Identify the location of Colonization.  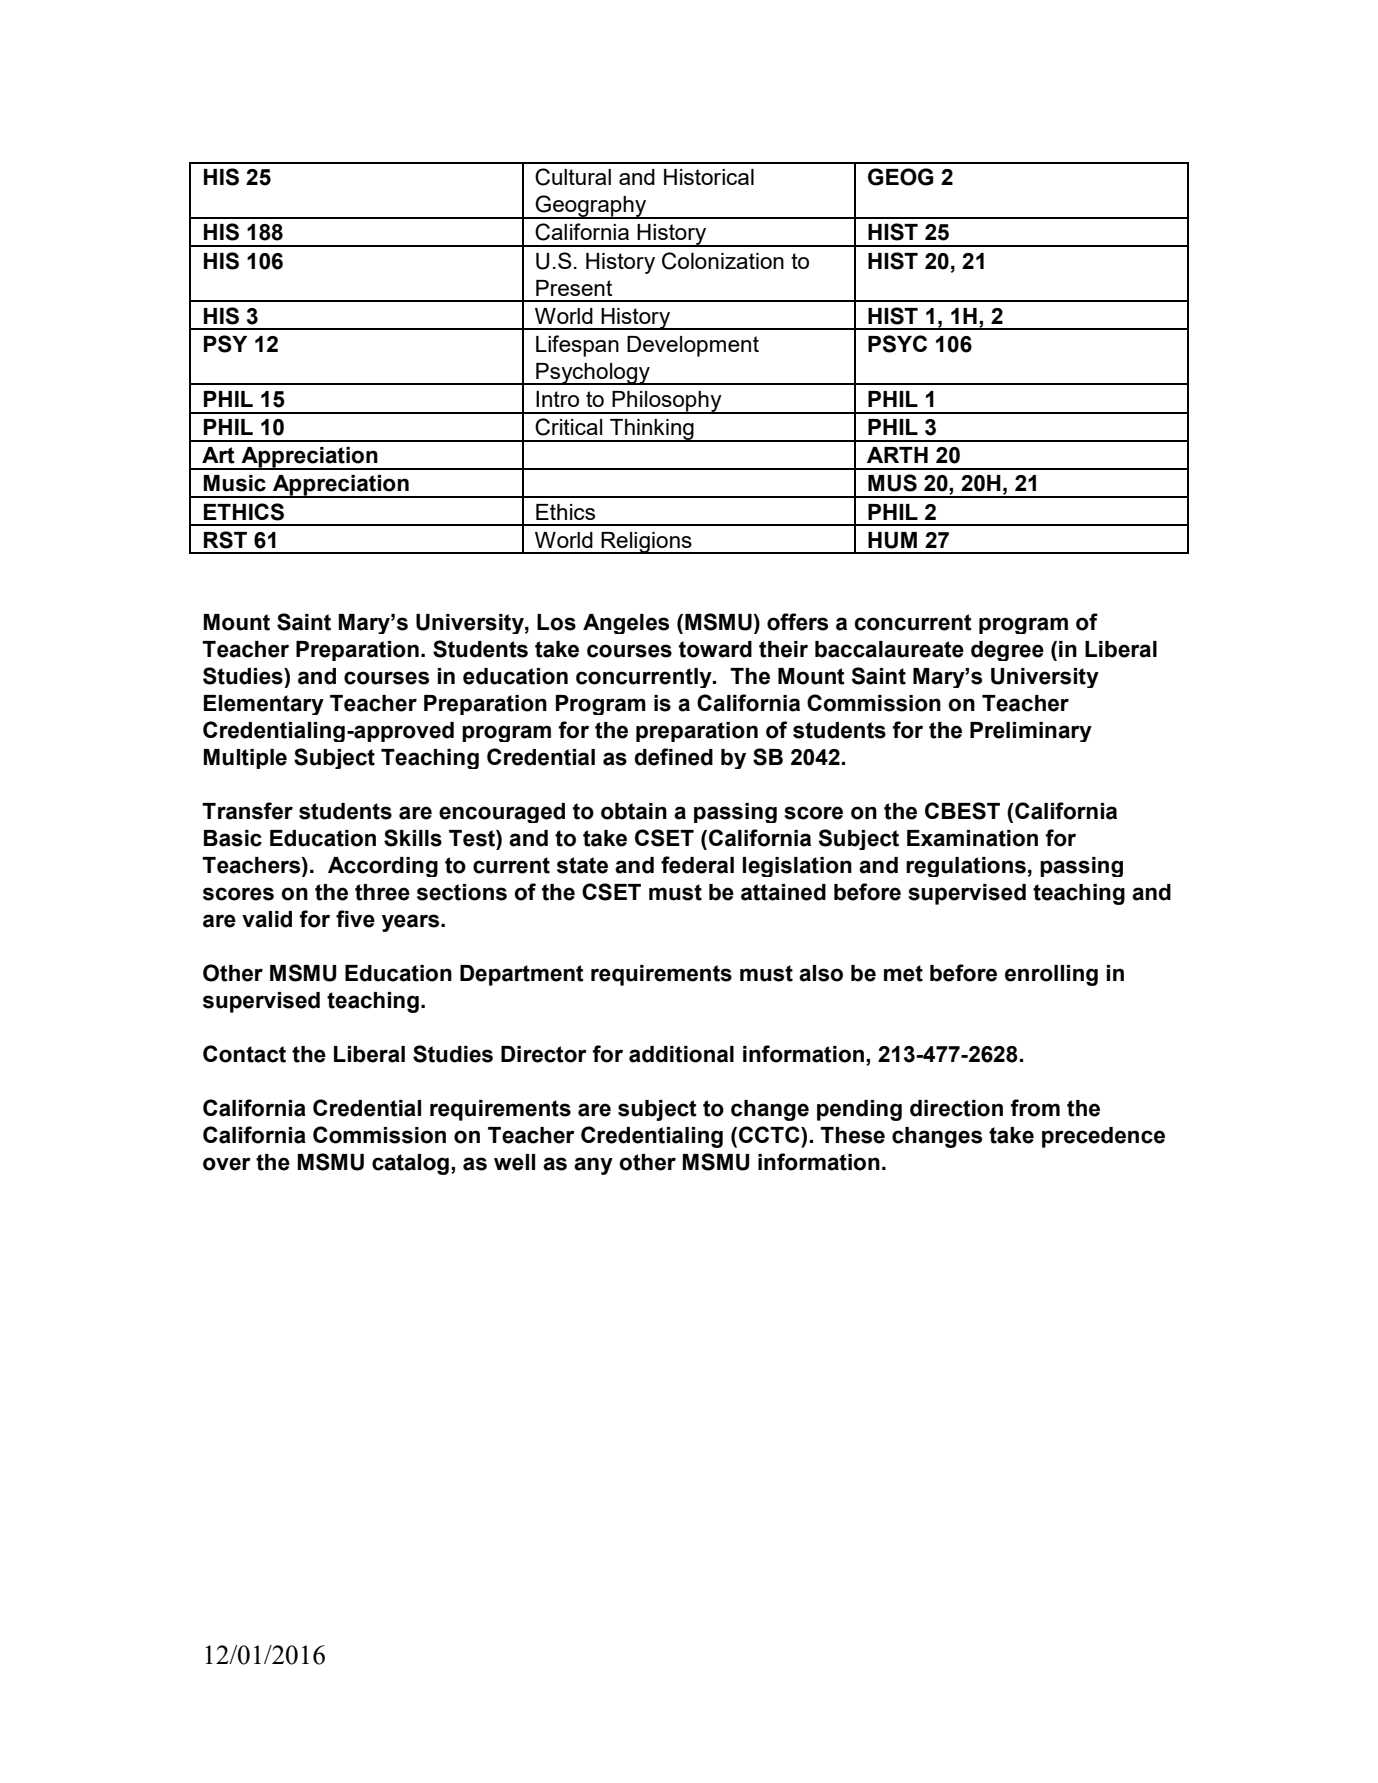
(723, 261).
